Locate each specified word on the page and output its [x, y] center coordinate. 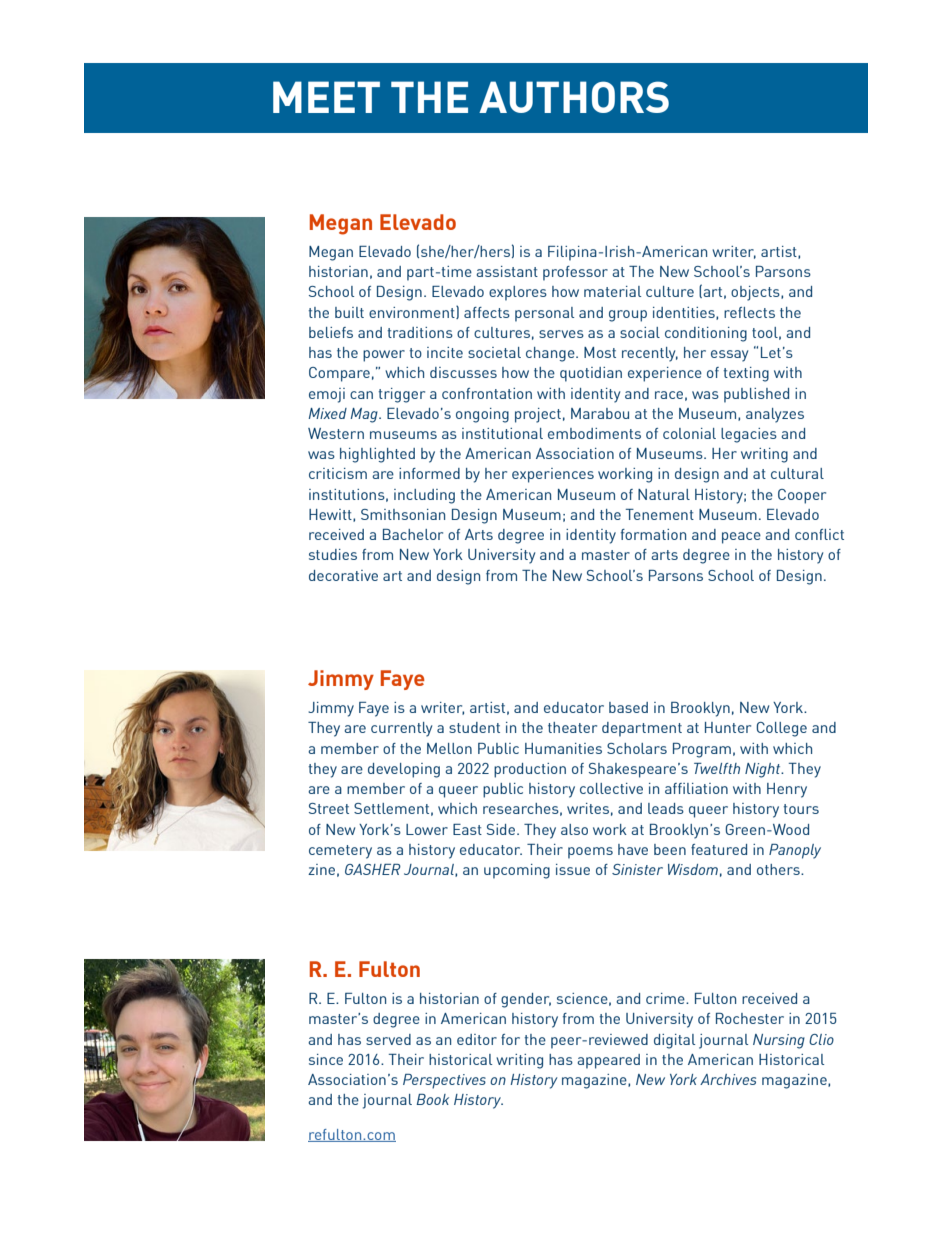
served [388, 1039]
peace [741, 538]
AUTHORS [574, 97]
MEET [326, 97]
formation [653, 534]
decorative [343, 575]
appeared [608, 1061]
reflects [749, 312]
